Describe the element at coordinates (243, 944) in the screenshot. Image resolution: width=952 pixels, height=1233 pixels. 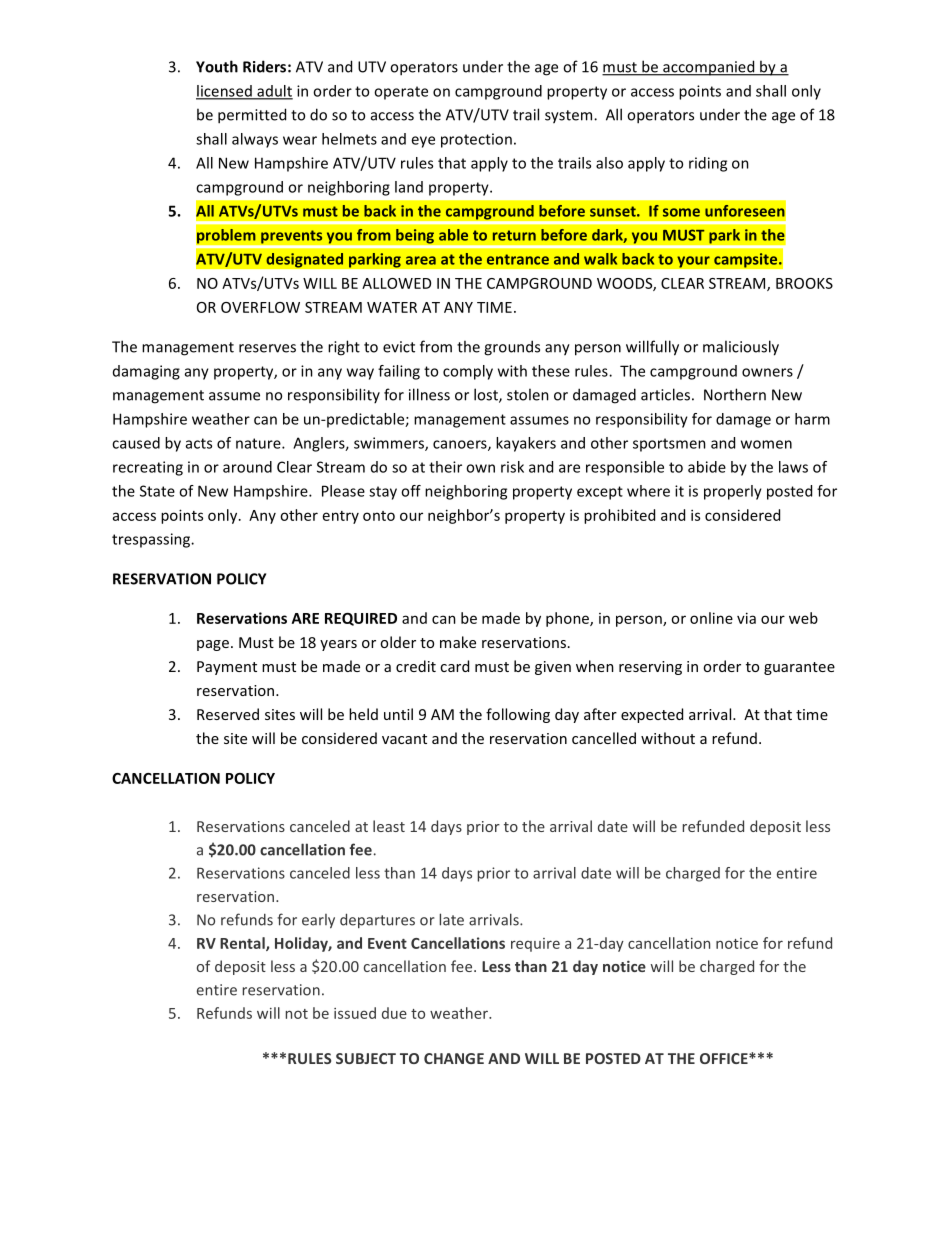
I see `Rental` at that location.
